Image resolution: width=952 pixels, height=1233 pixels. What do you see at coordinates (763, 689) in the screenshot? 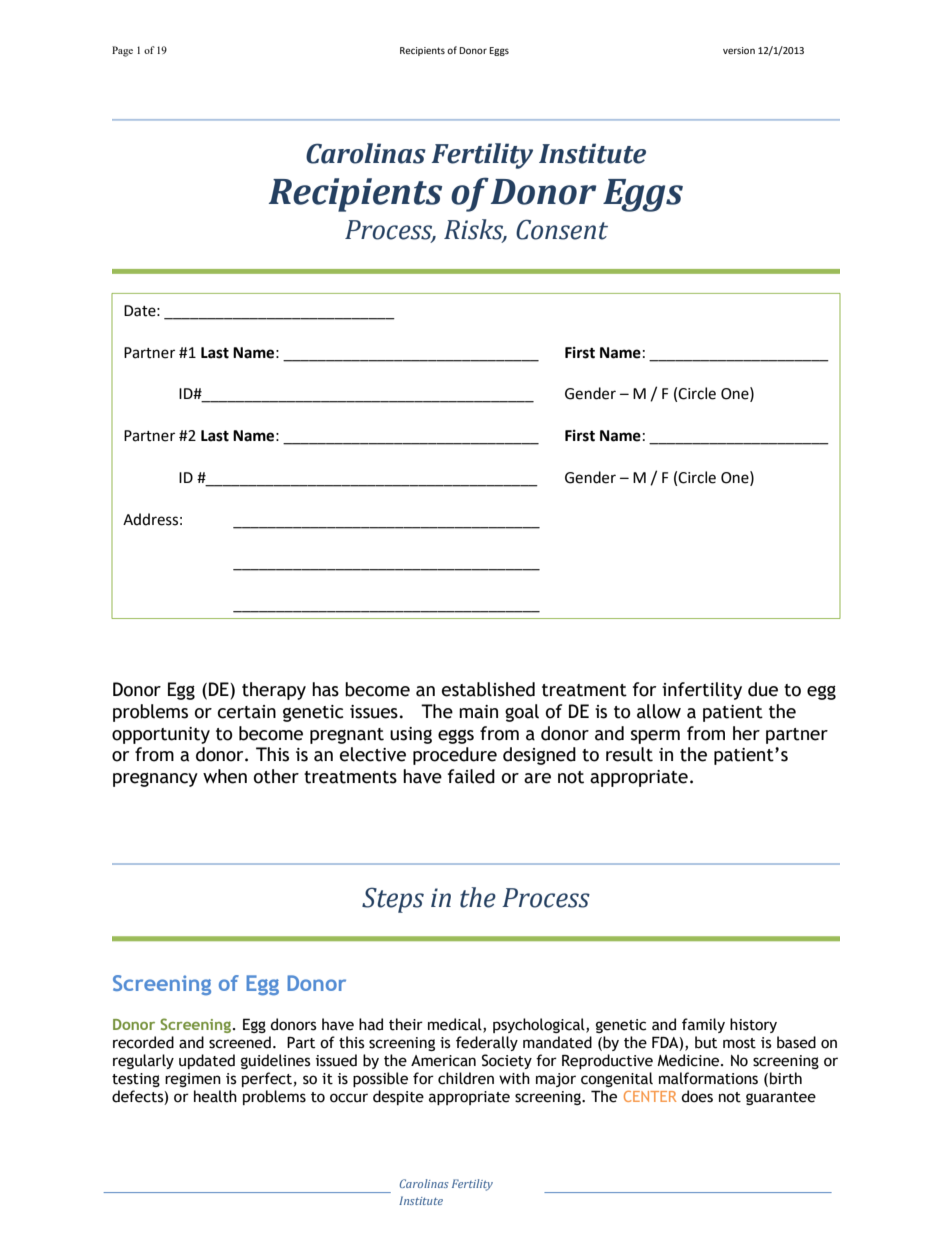
I see `due` at bounding box center [763, 689].
